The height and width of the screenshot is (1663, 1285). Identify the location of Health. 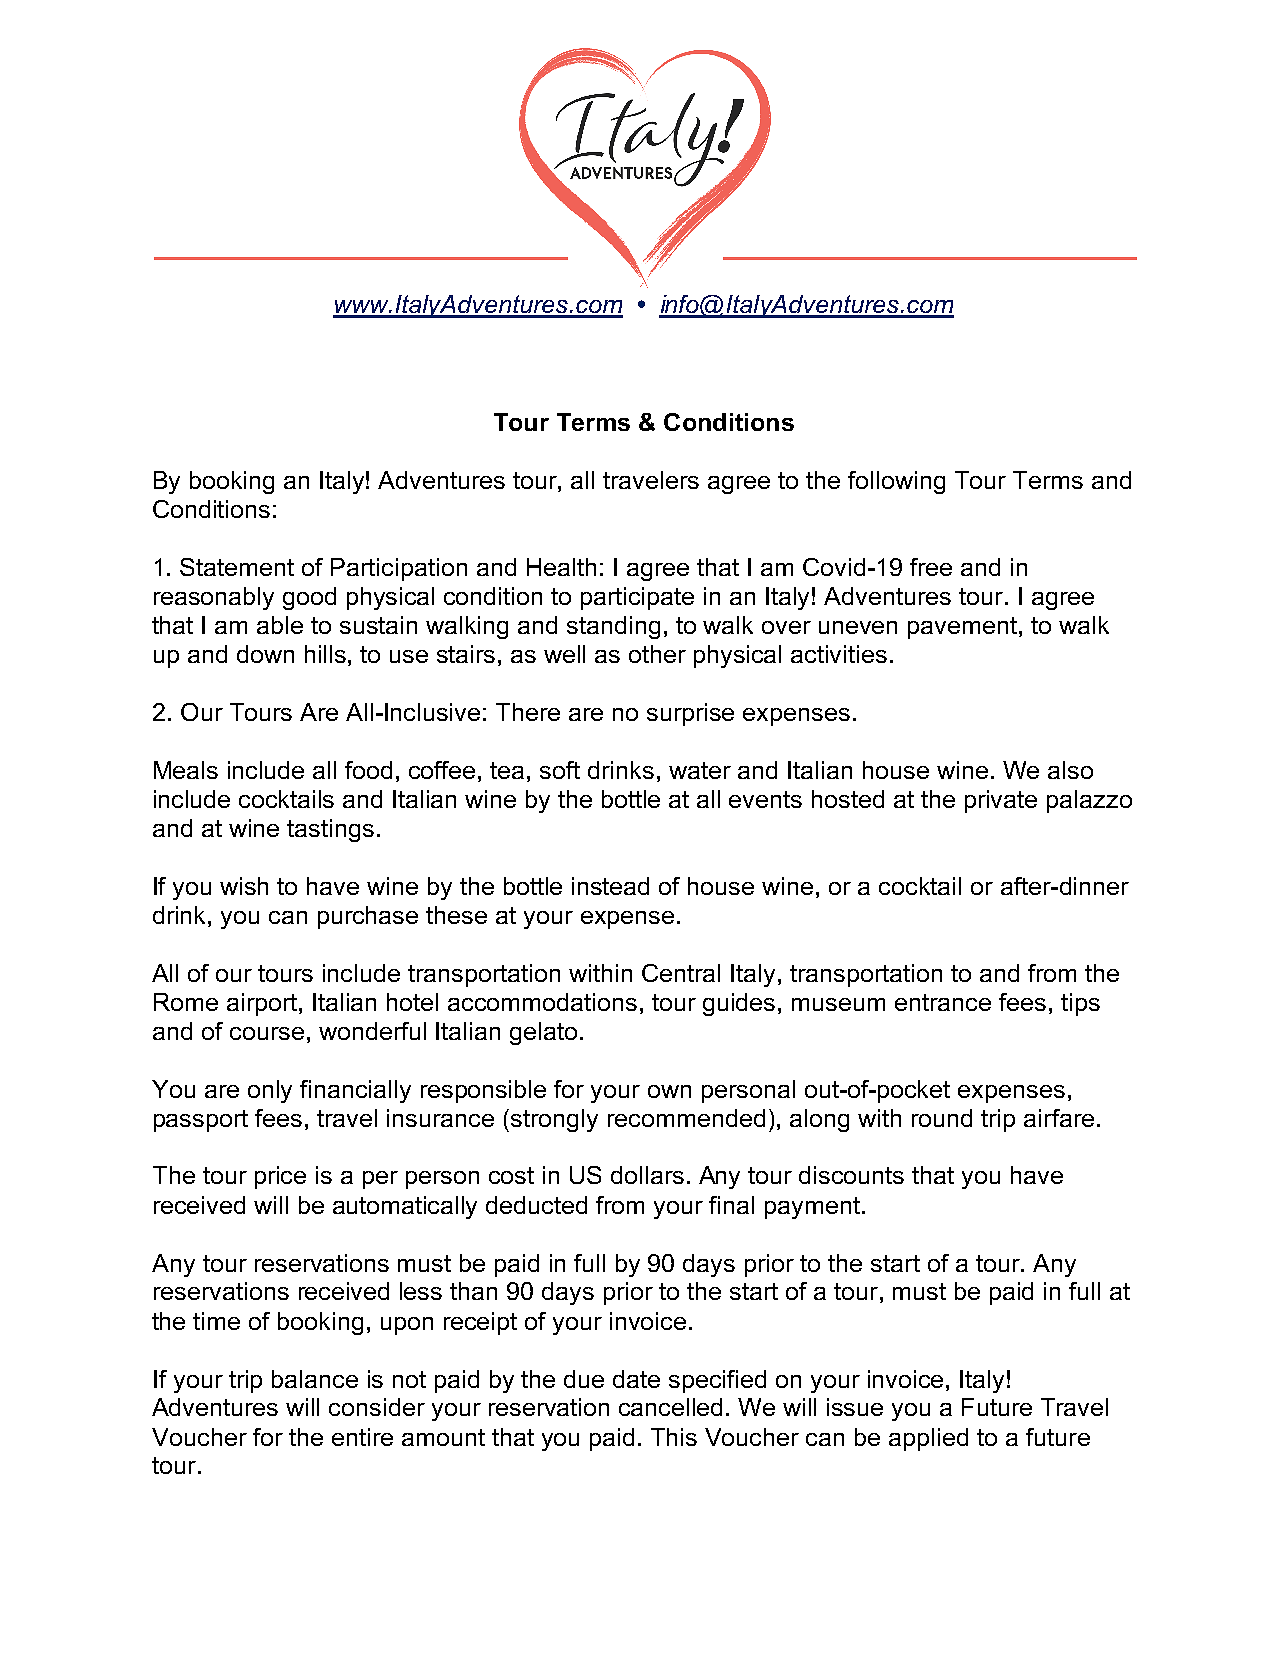
(561, 567).
